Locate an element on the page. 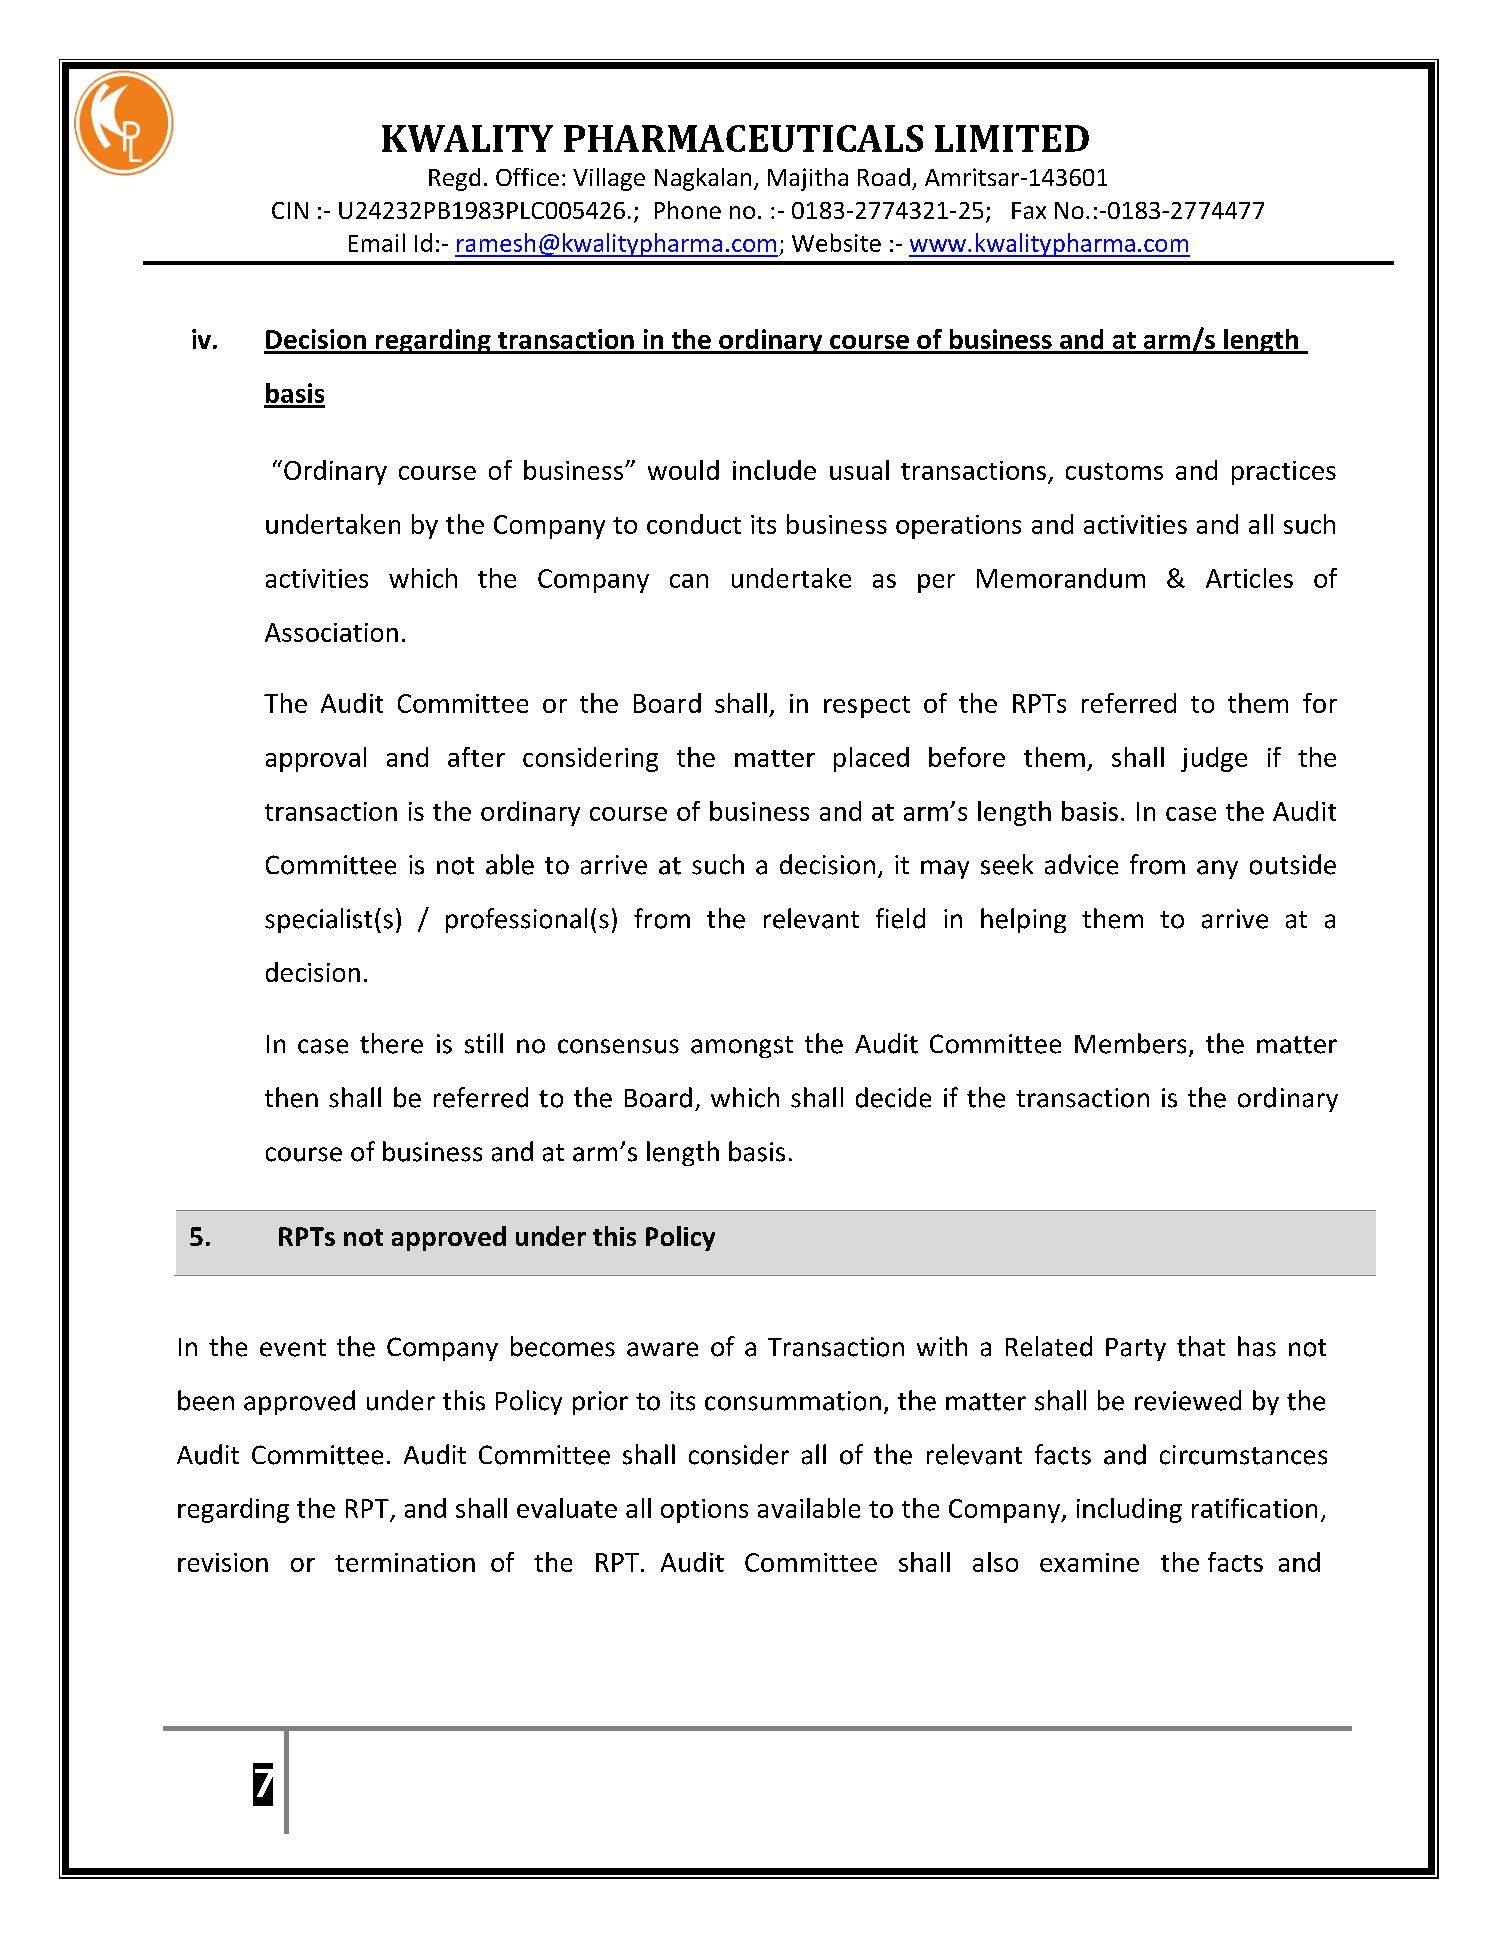  termination is located at coordinates (405, 1562).
